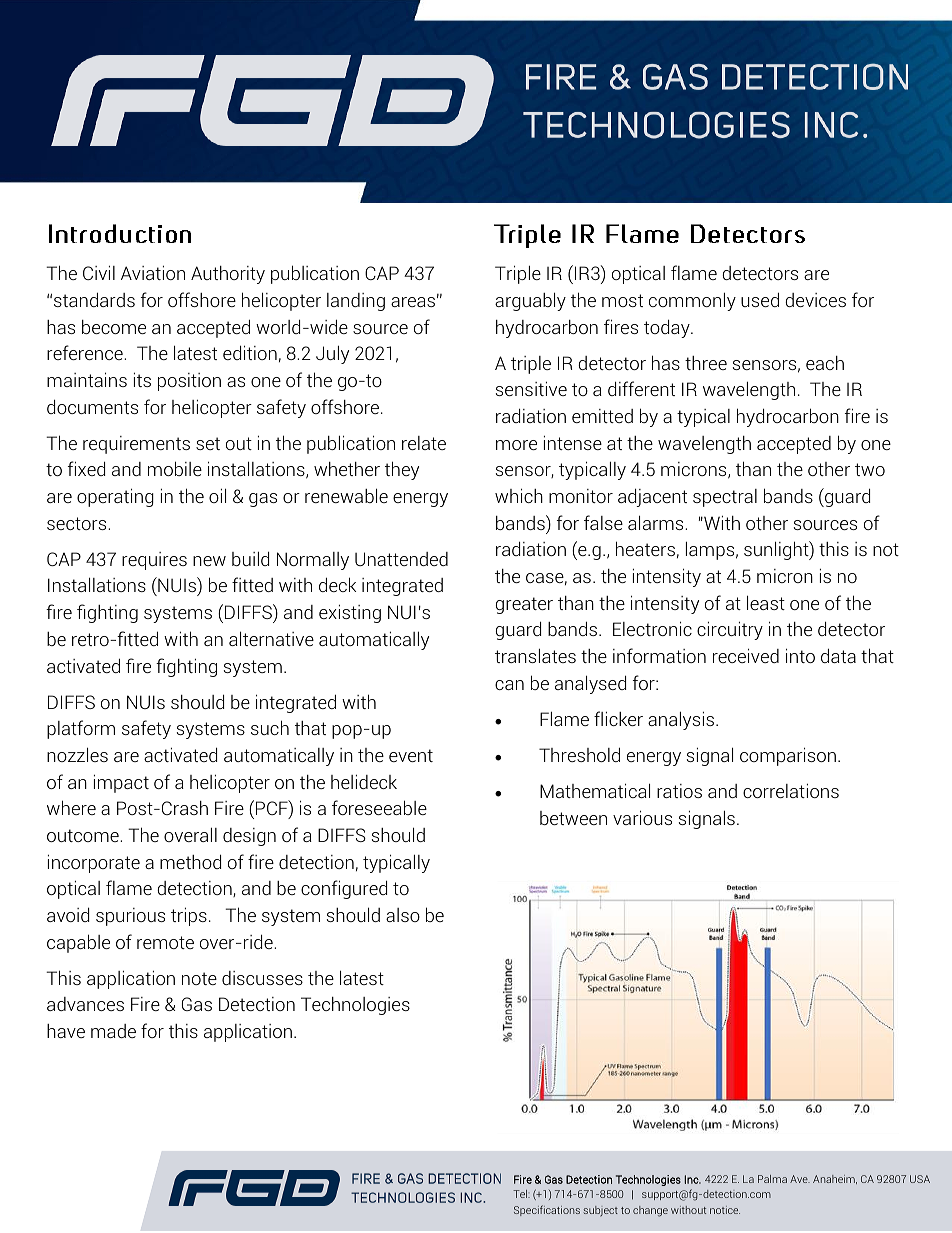 This screenshot has height=1233, width=952. I want to click on correlations, so click(791, 790).
